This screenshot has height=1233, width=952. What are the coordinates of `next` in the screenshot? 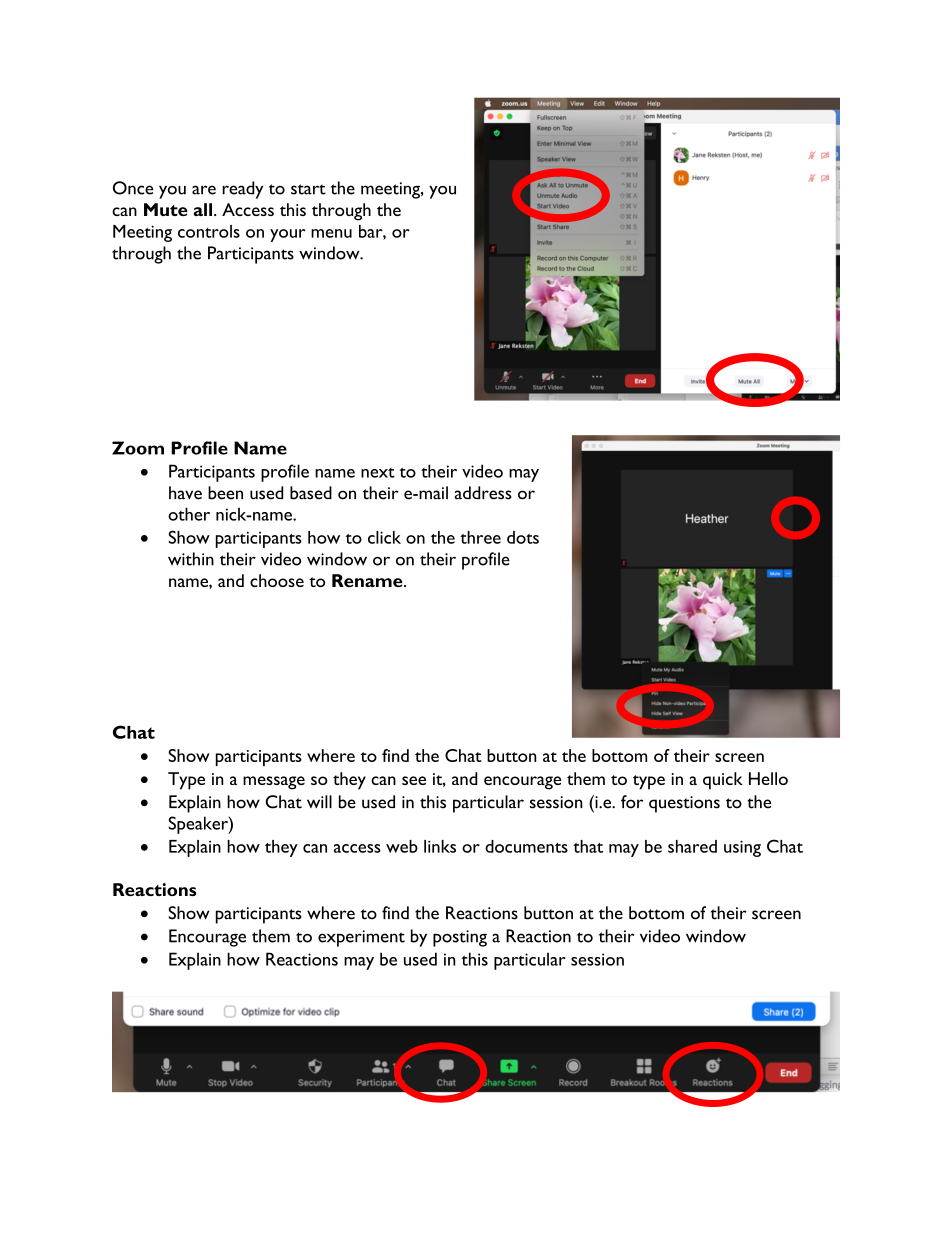 It's located at (378, 473).
